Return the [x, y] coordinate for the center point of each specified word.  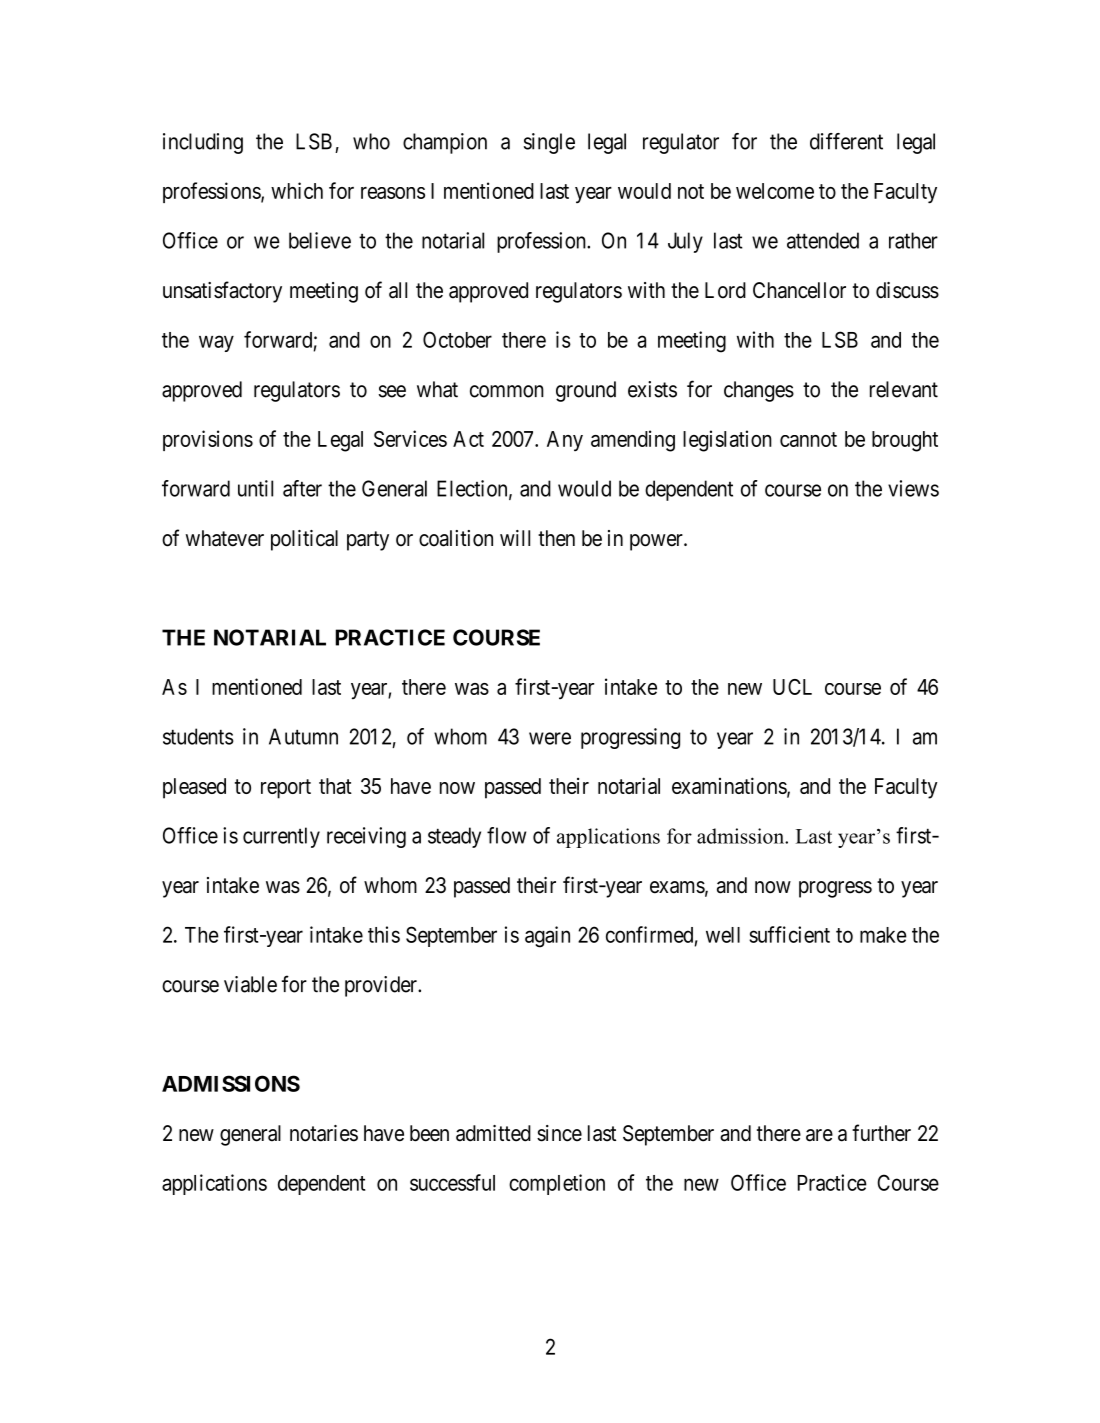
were [550, 738]
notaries [324, 1133]
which [297, 190]
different [846, 141]
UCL [792, 687]
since [559, 1133]
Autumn [303, 736]
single [549, 143]
